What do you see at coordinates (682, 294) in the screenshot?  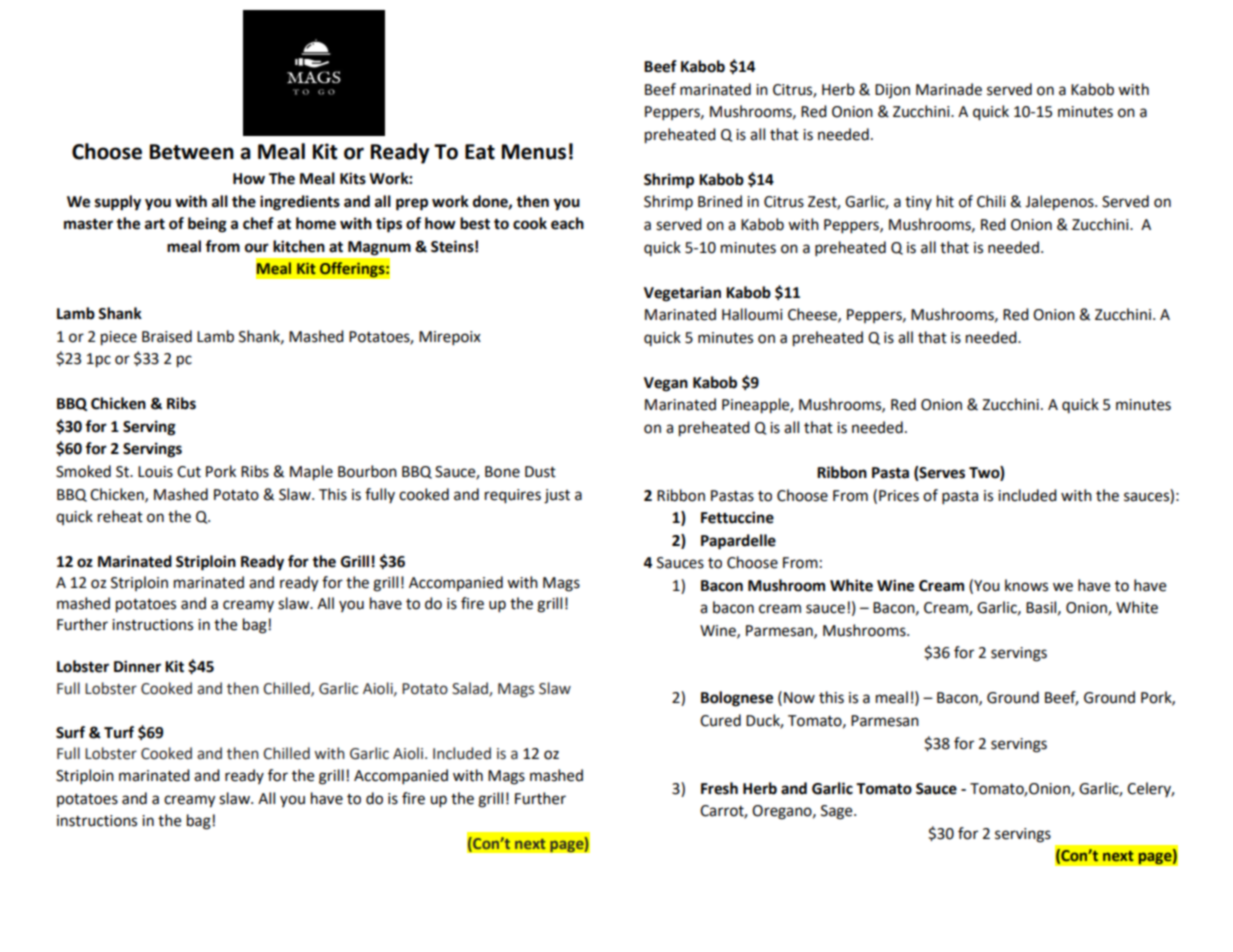 I see `Vegetarian` at bounding box center [682, 294].
